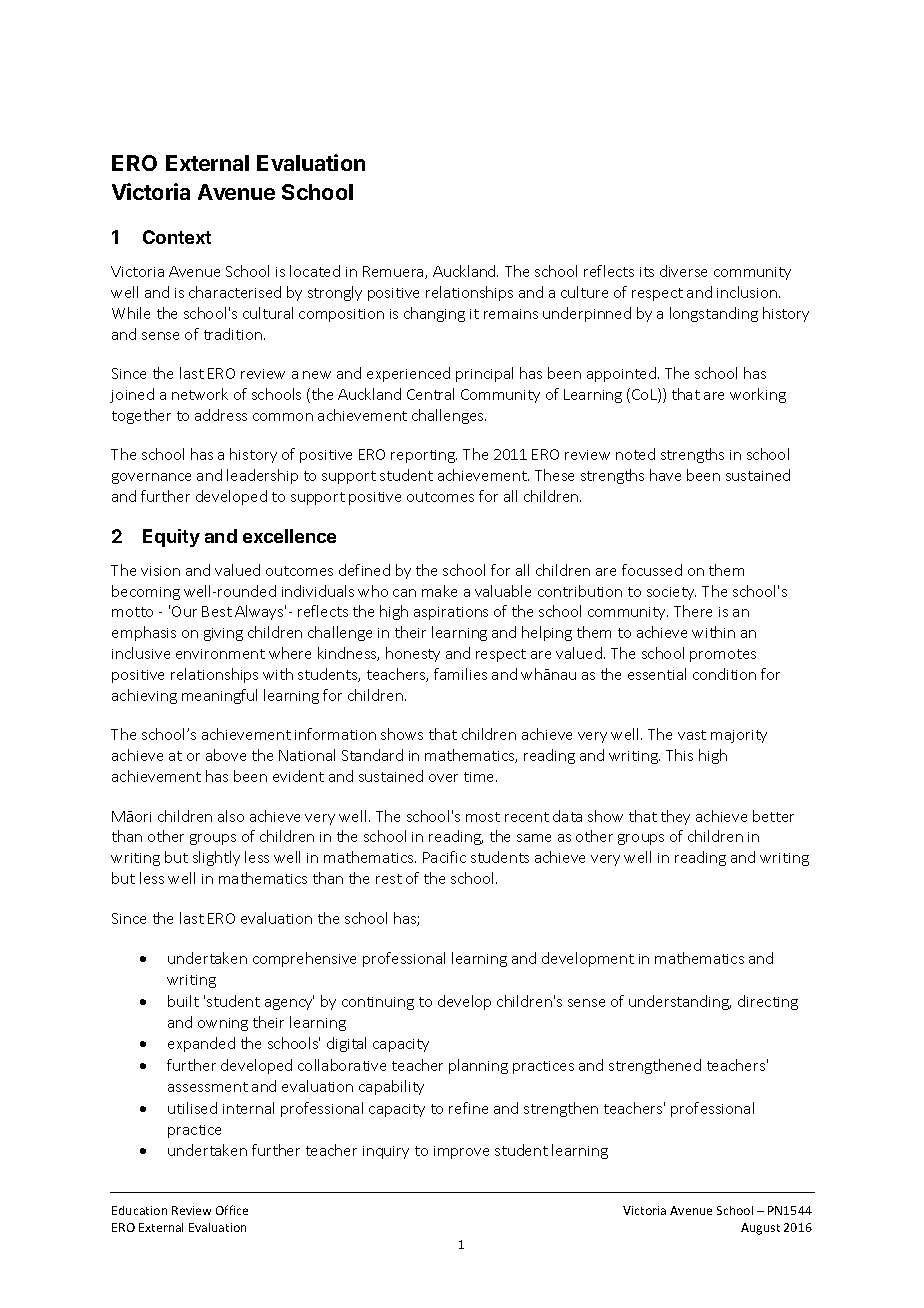 The height and width of the document is (1308, 924). What do you see at coordinates (235, 292) in the document?
I see `characterised` at bounding box center [235, 292].
